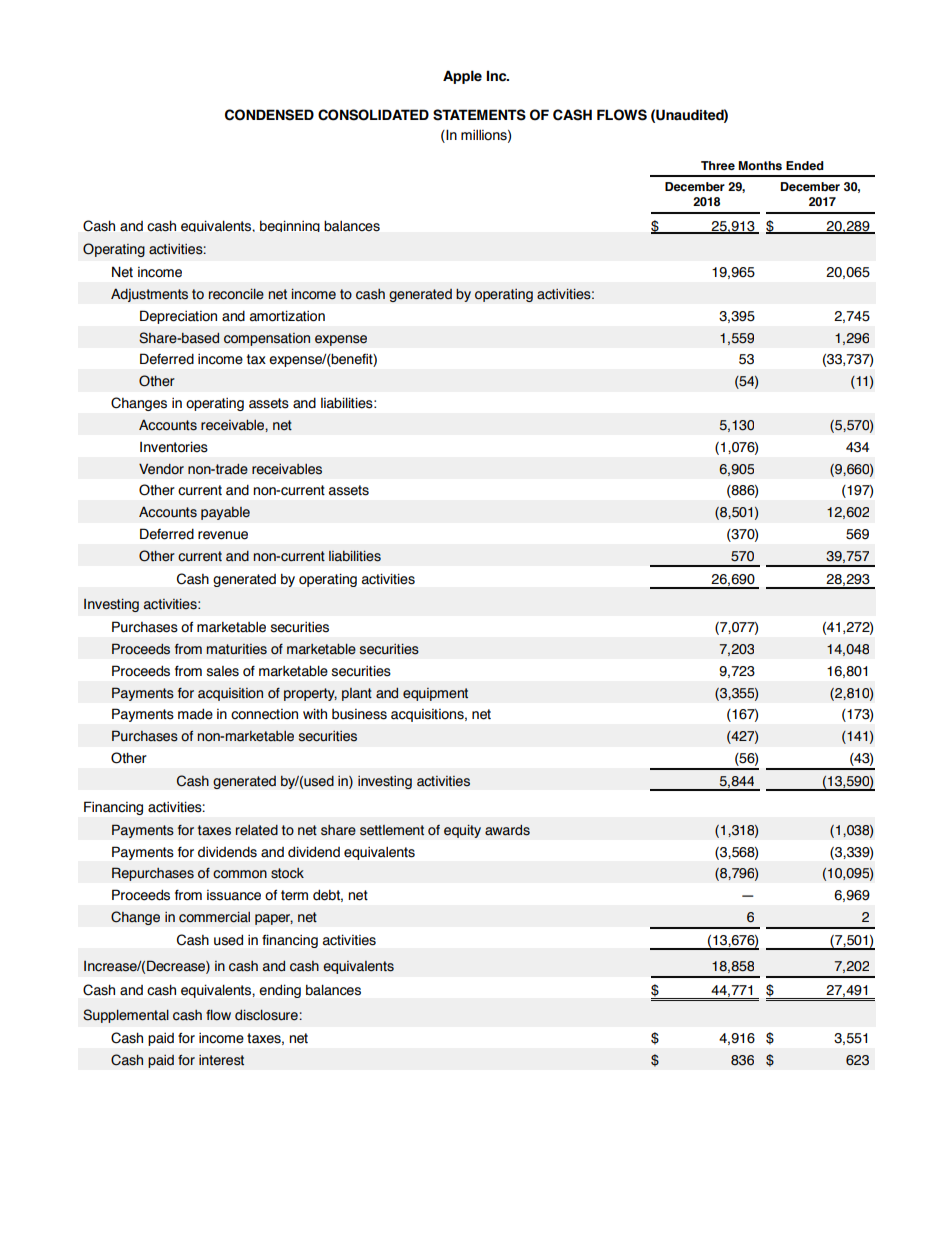 The image size is (952, 1233). Describe the element at coordinates (223, 535) in the page. I see `revenue` at that location.
